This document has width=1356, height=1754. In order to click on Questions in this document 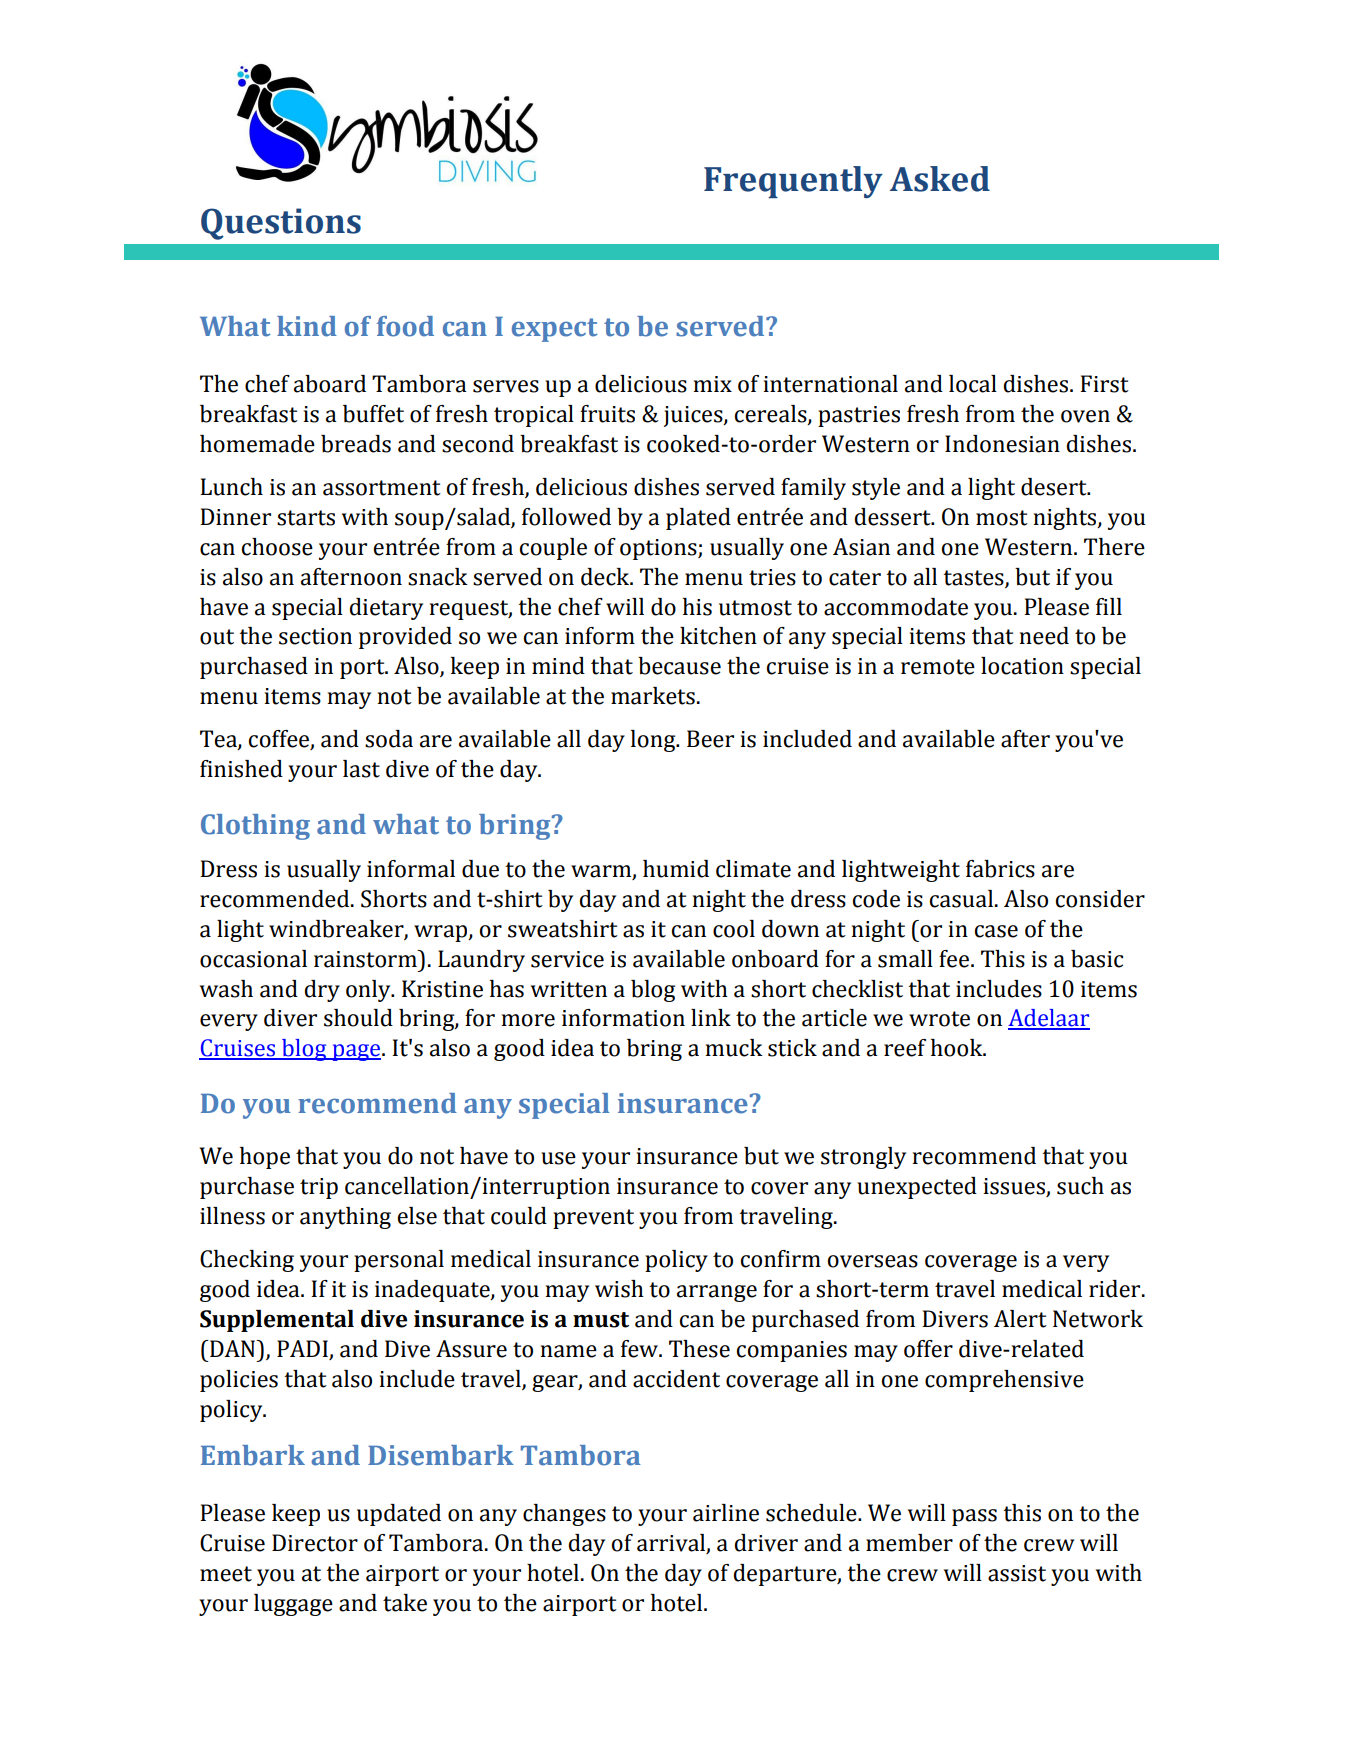, I will do `click(281, 224)`.
